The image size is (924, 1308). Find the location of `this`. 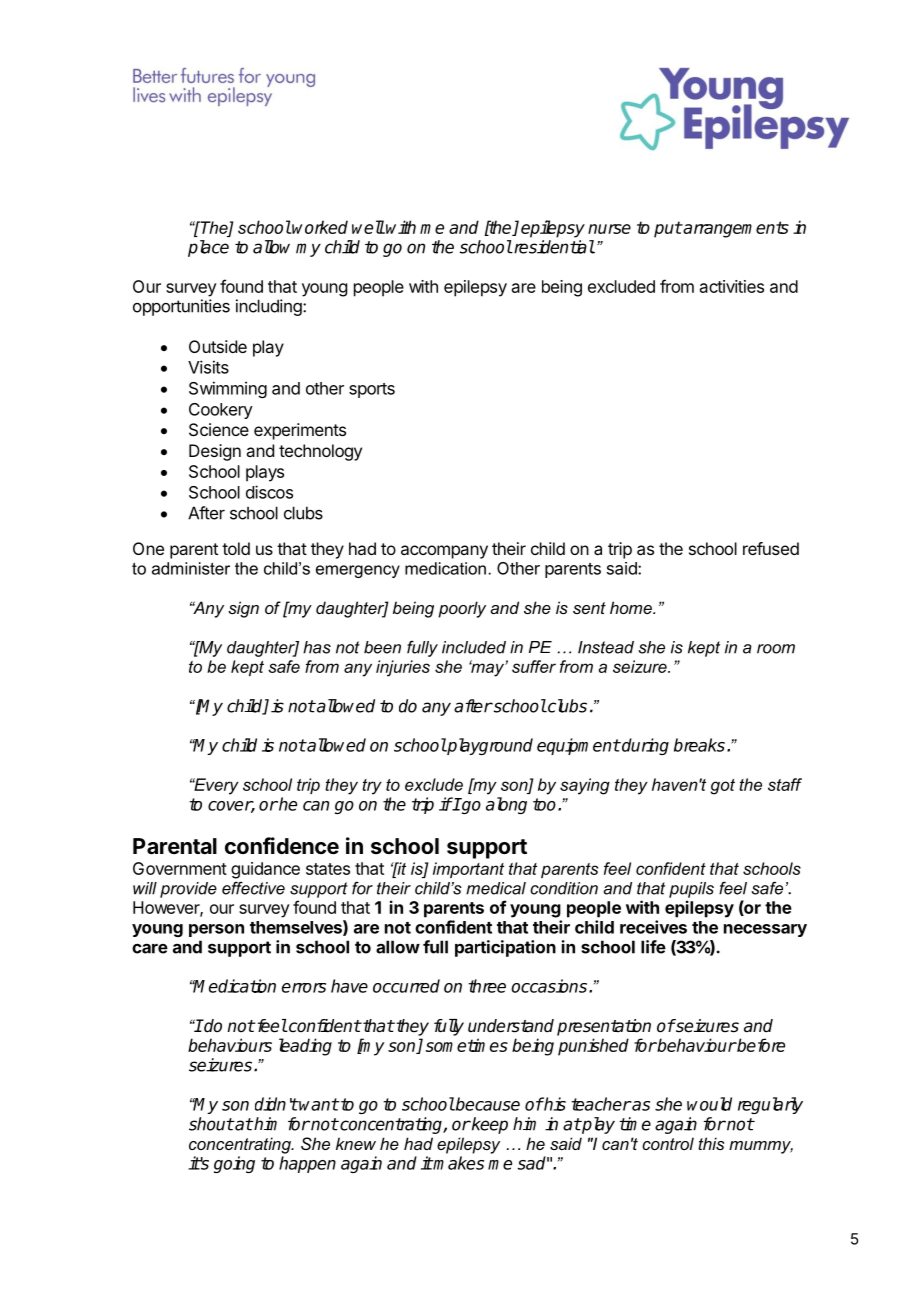

this is located at coordinates (711, 1143).
